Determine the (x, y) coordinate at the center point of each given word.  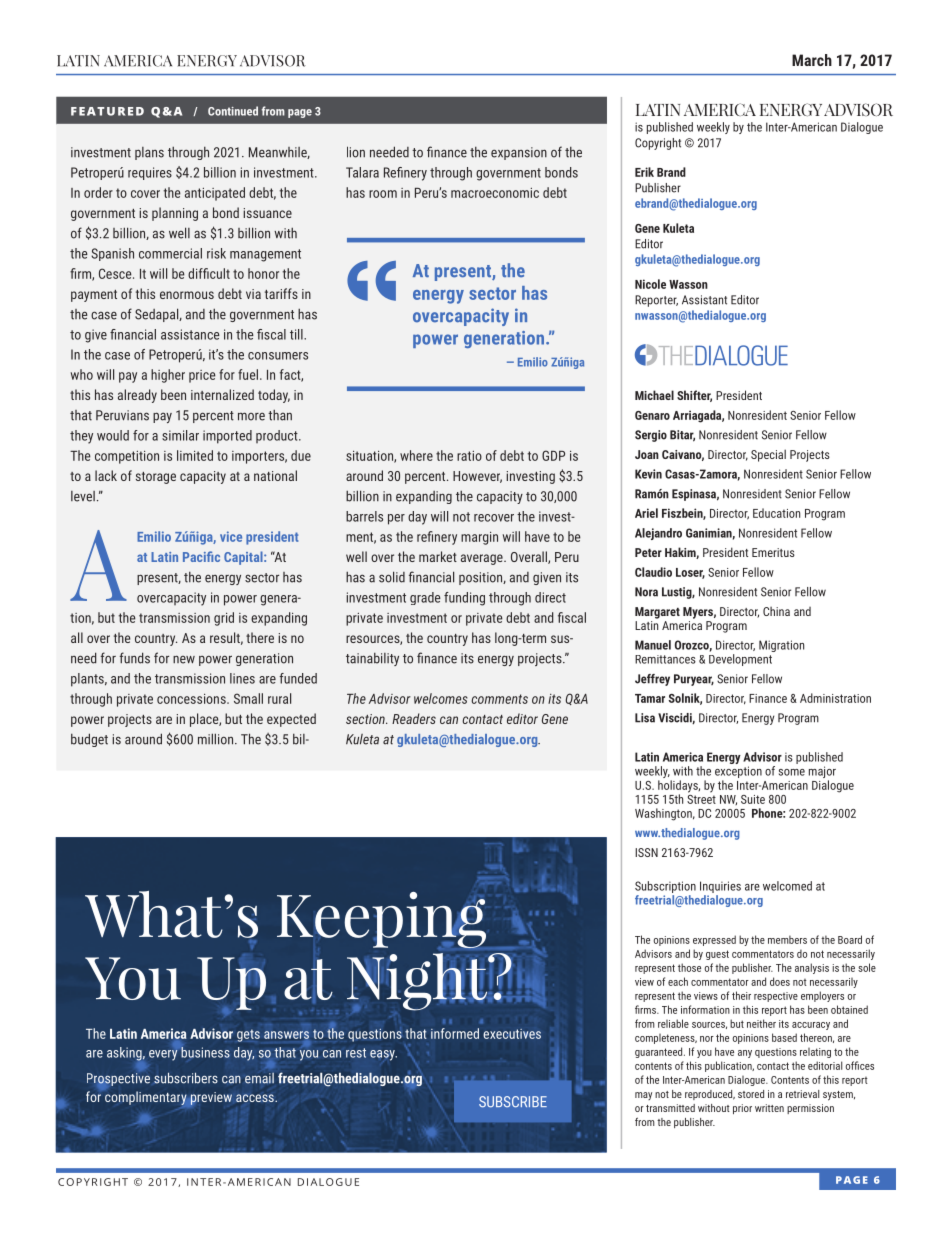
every (163, 1054)
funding (464, 599)
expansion (519, 153)
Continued (233, 111)
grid (224, 619)
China (776, 611)
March (812, 60)
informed (455, 1033)
